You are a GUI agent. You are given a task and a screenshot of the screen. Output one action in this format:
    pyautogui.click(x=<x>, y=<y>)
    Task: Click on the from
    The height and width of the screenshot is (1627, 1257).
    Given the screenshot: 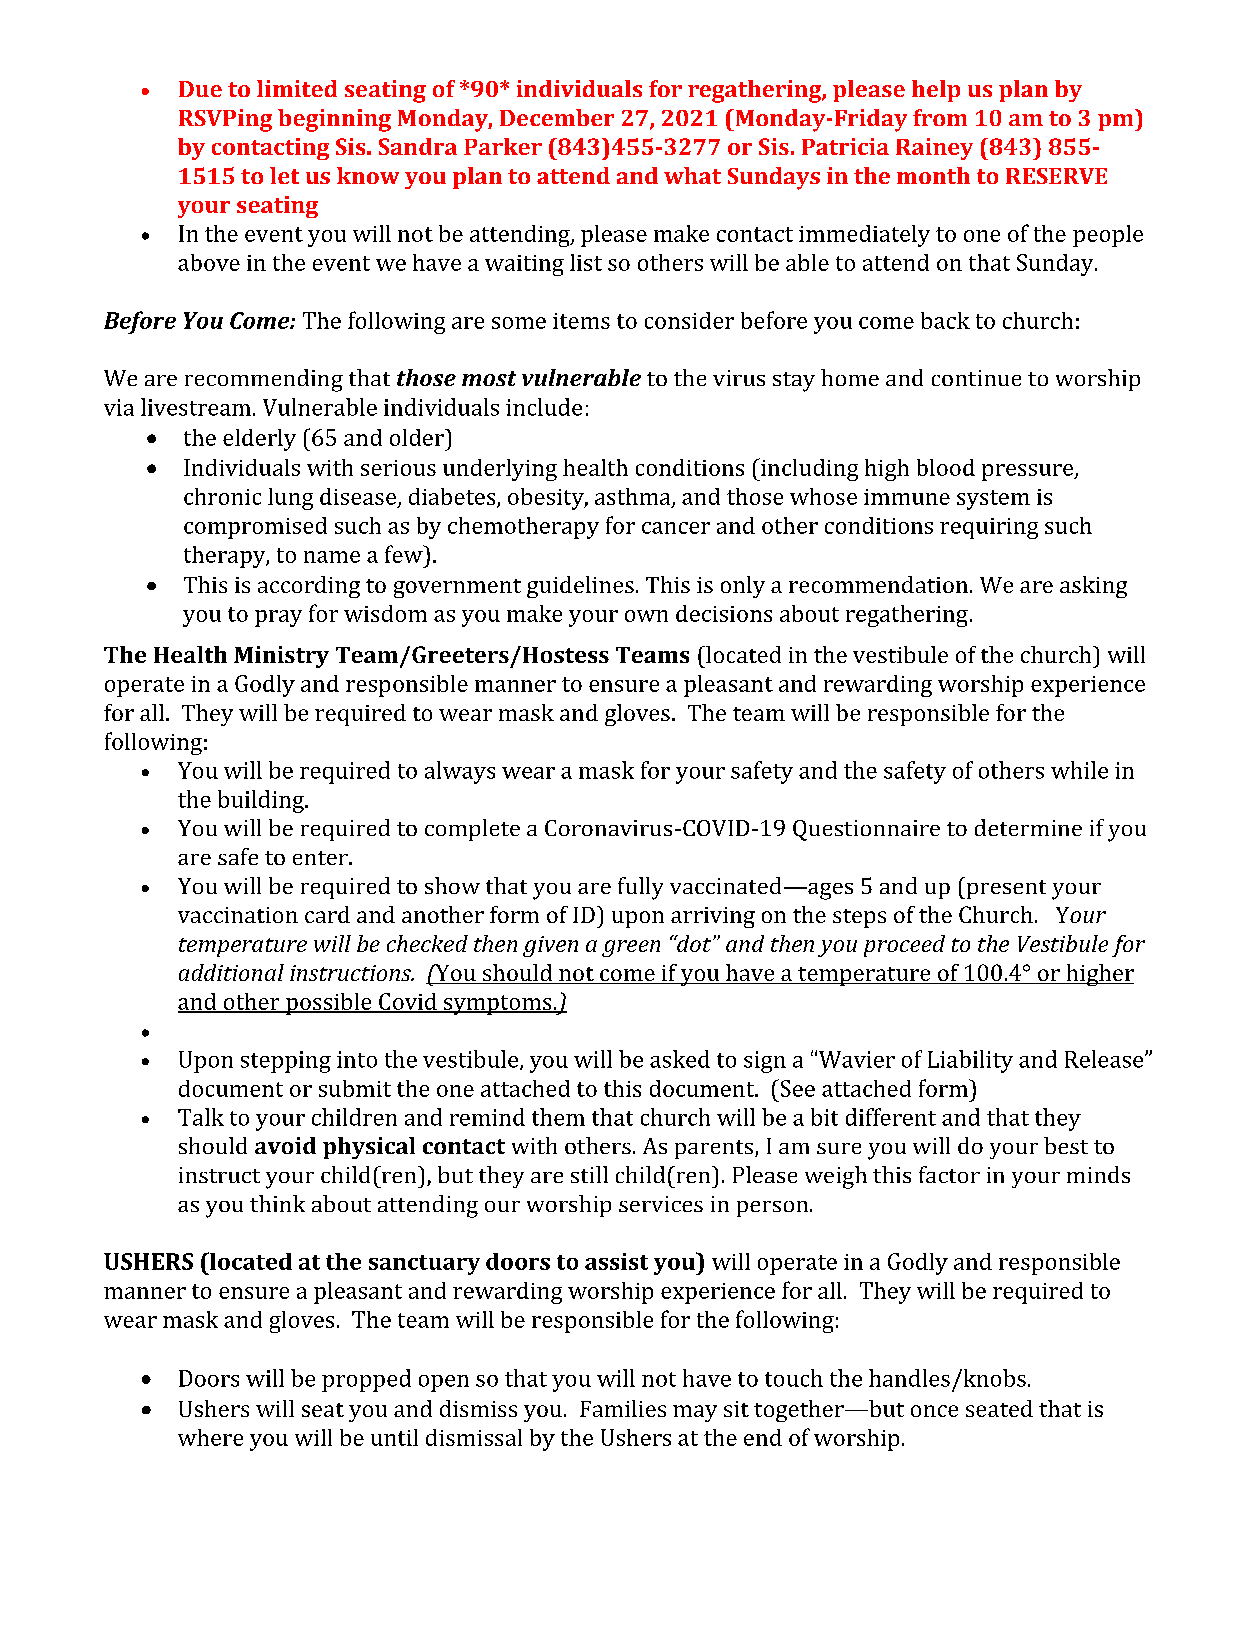 What is the action you would take?
    pyautogui.click(x=940, y=117)
